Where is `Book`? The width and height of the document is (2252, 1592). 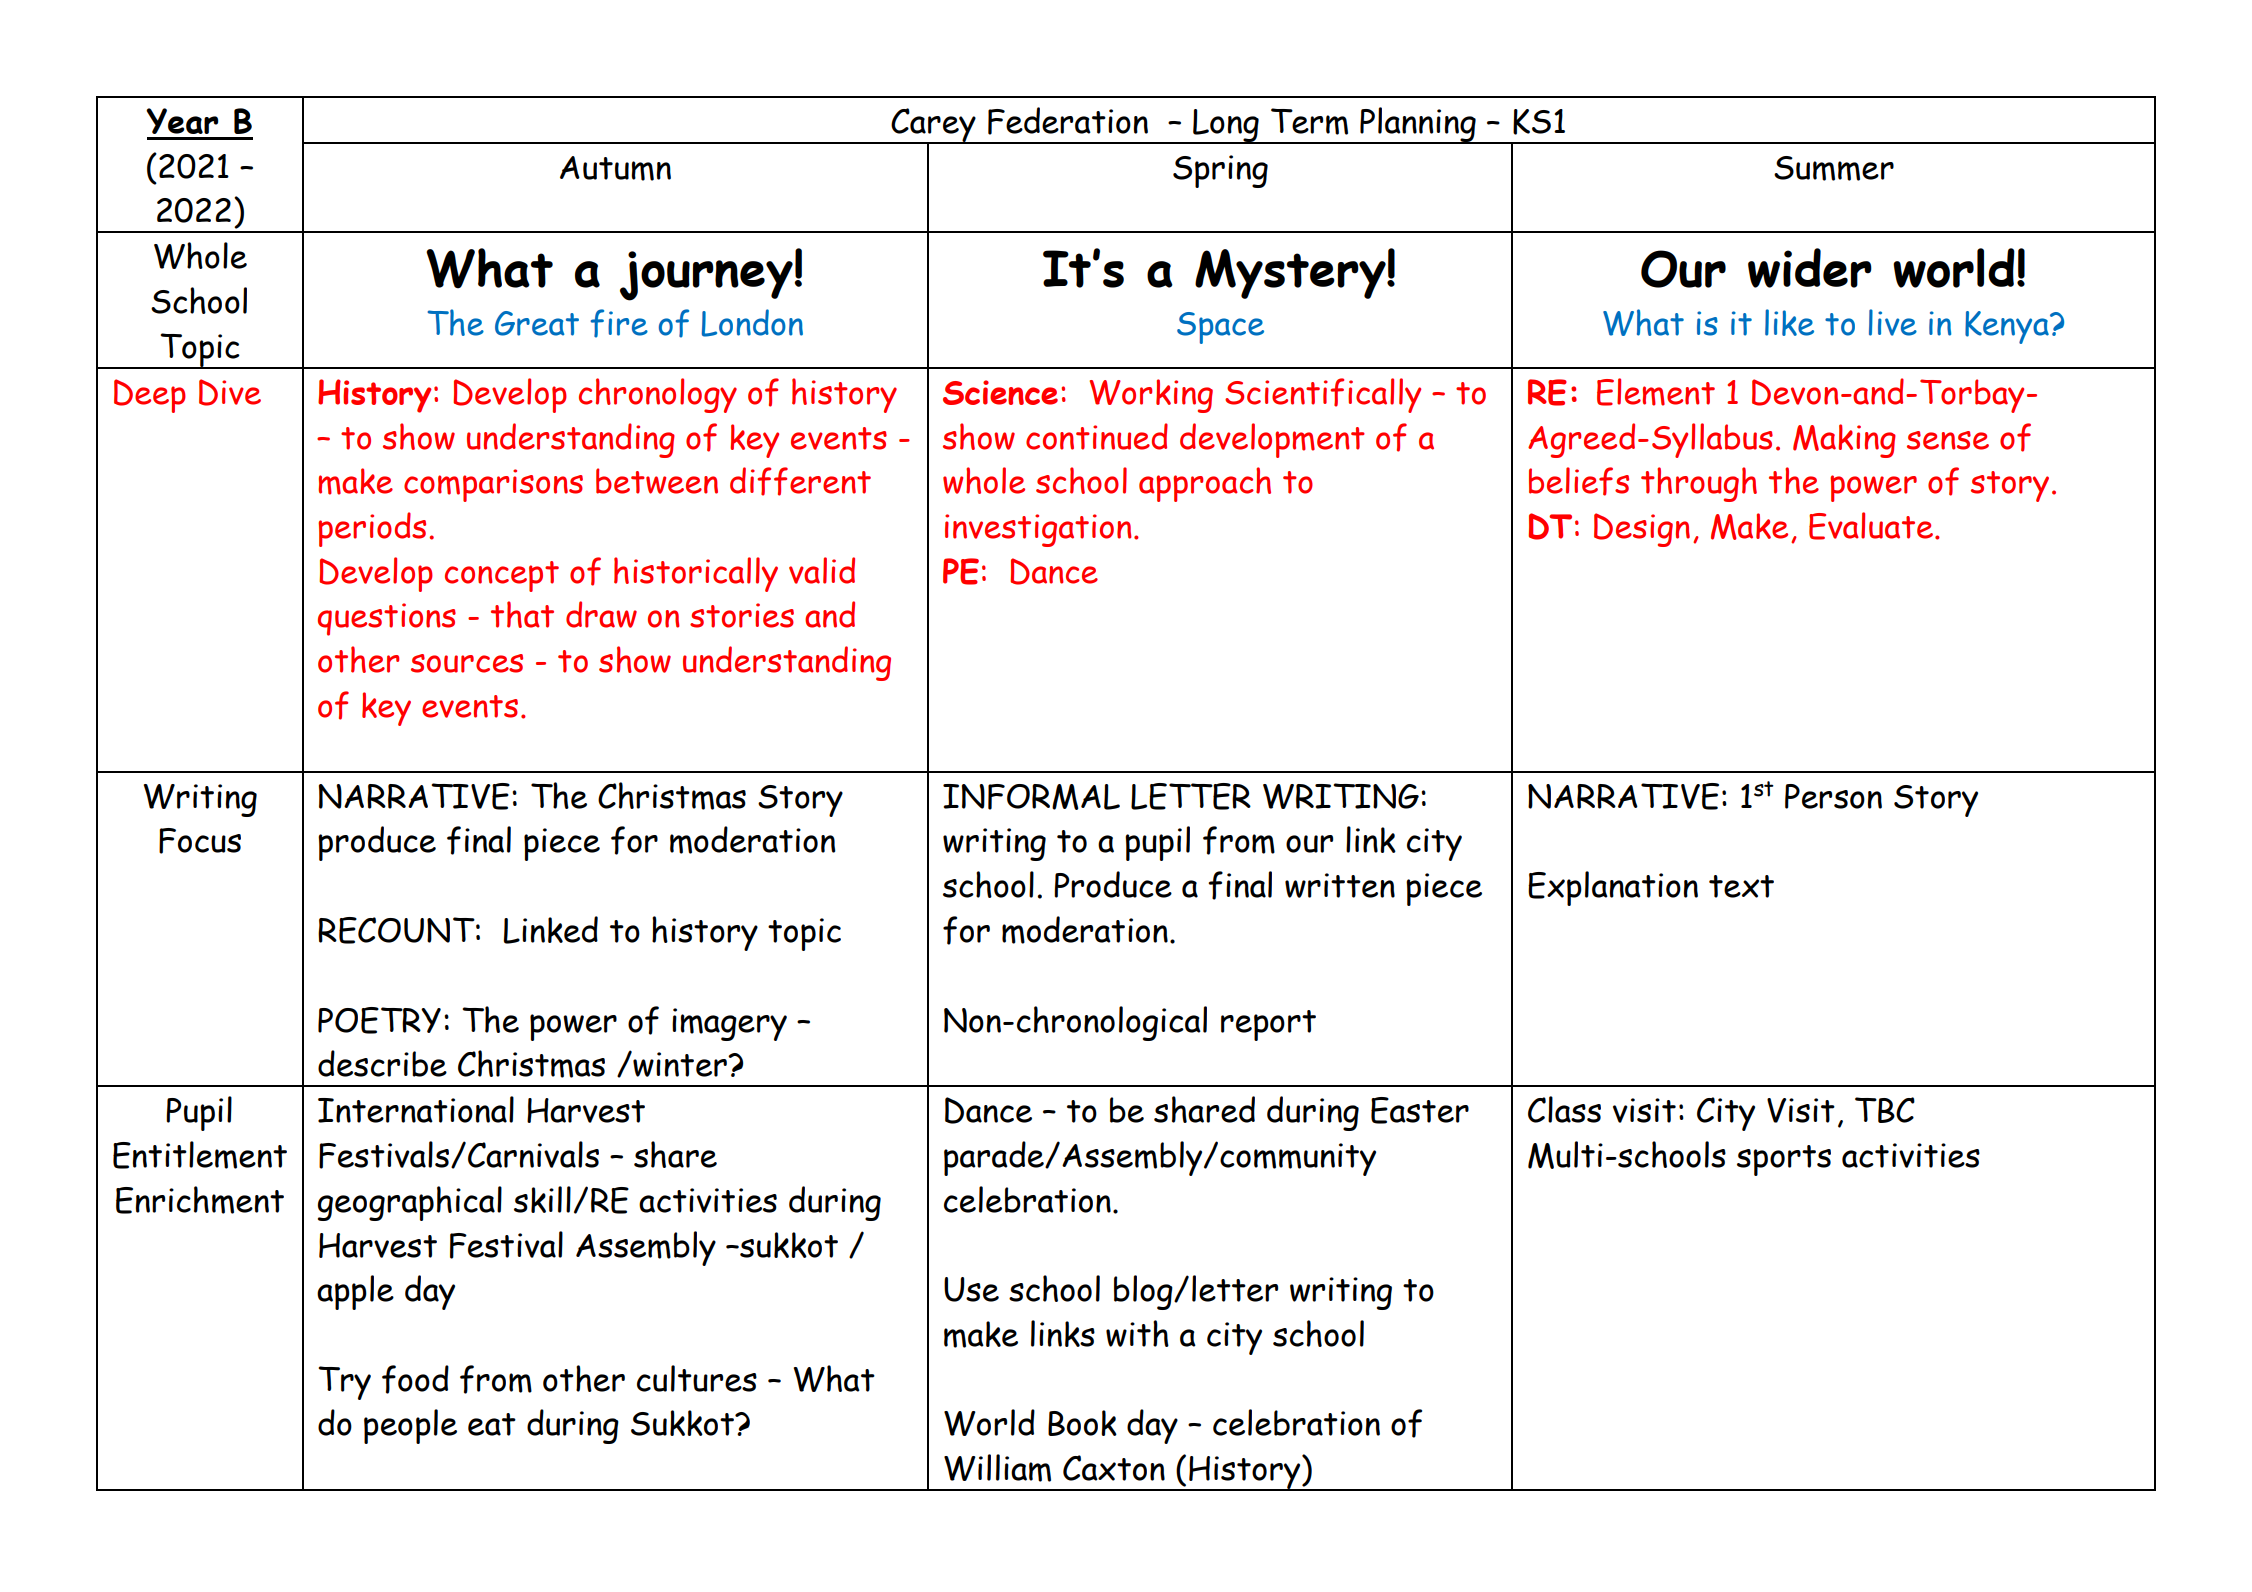 Book is located at coordinates (1082, 1423).
